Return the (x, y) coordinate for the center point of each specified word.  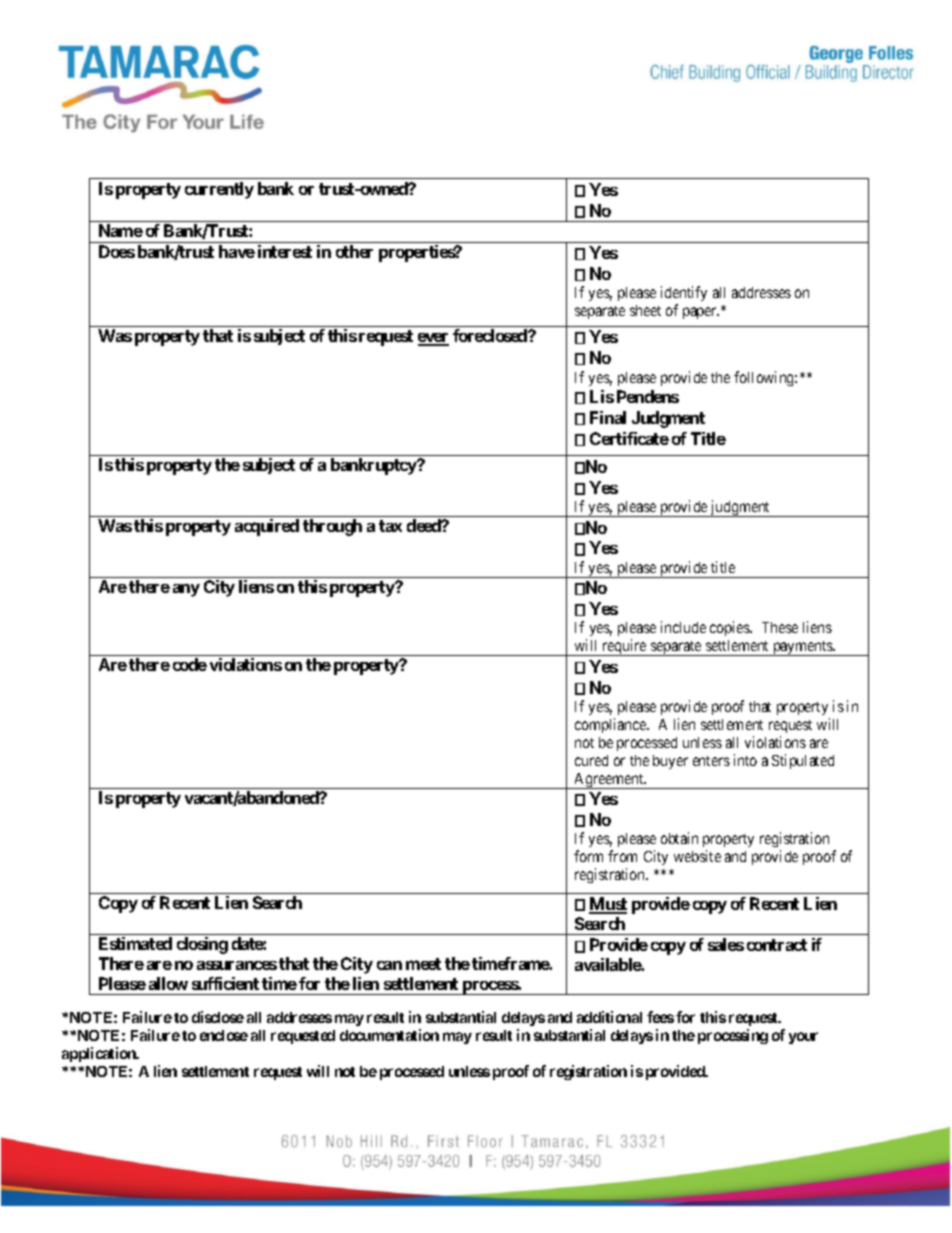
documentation (389, 1035)
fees (660, 1017)
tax (390, 526)
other (354, 251)
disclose (218, 1017)
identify (684, 295)
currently (219, 190)
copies (730, 628)
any (186, 590)
